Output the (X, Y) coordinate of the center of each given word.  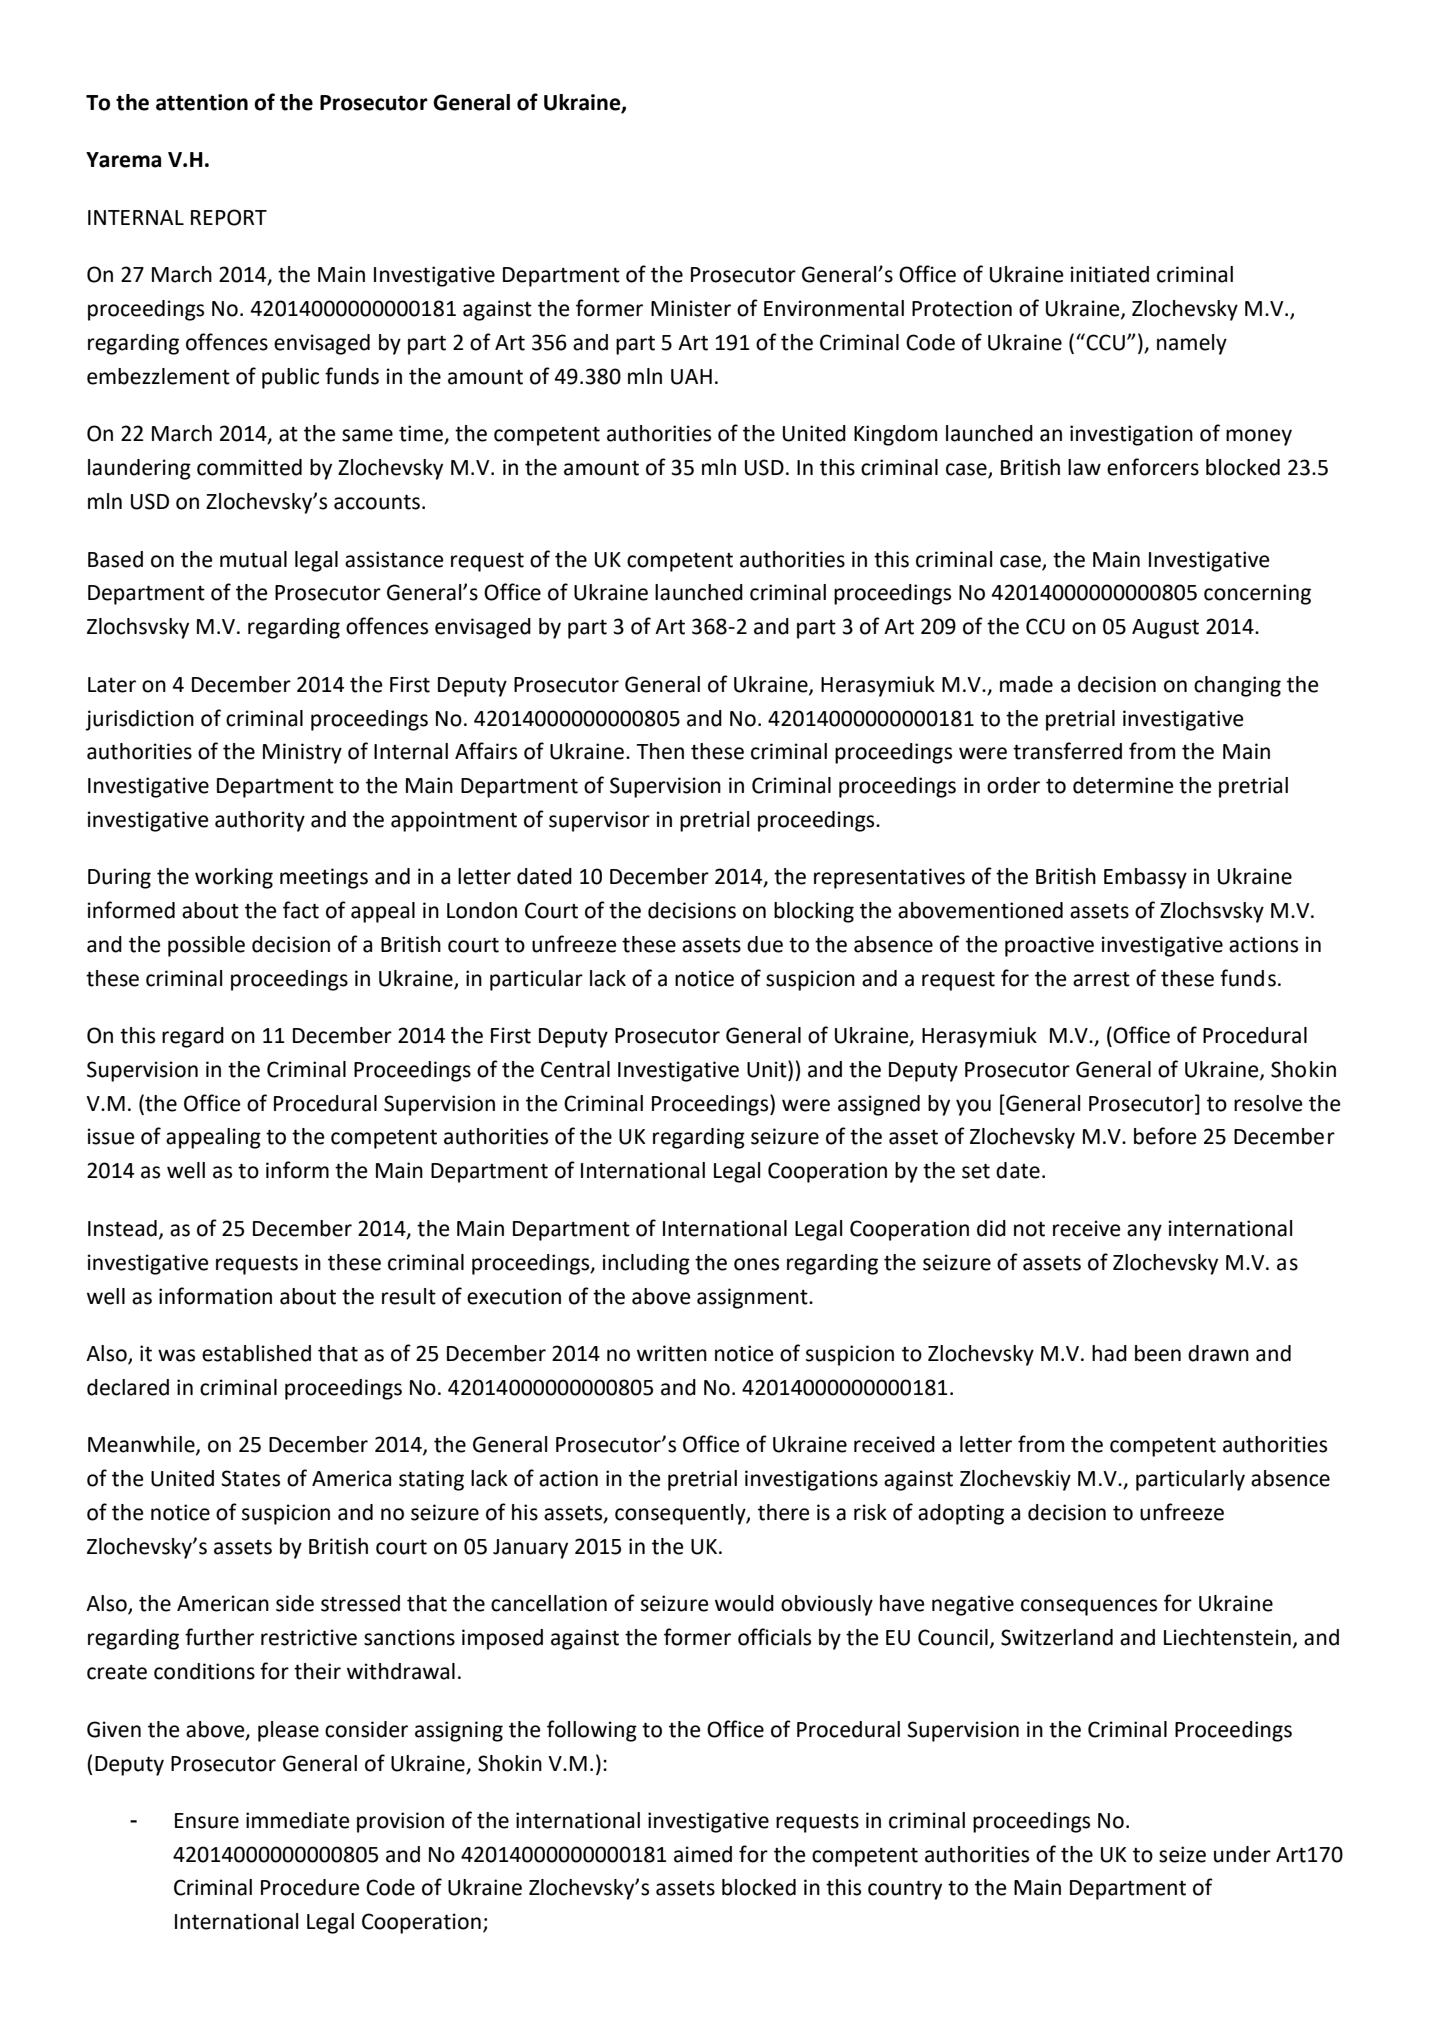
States (250, 1478)
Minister (691, 308)
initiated (1109, 274)
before (1165, 1136)
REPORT (229, 217)
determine (1123, 785)
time (422, 434)
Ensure (207, 1821)
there (784, 1512)
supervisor (599, 821)
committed (249, 467)
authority (260, 821)
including (646, 1264)
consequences (1089, 1607)
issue (111, 1136)
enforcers (1153, 467)
